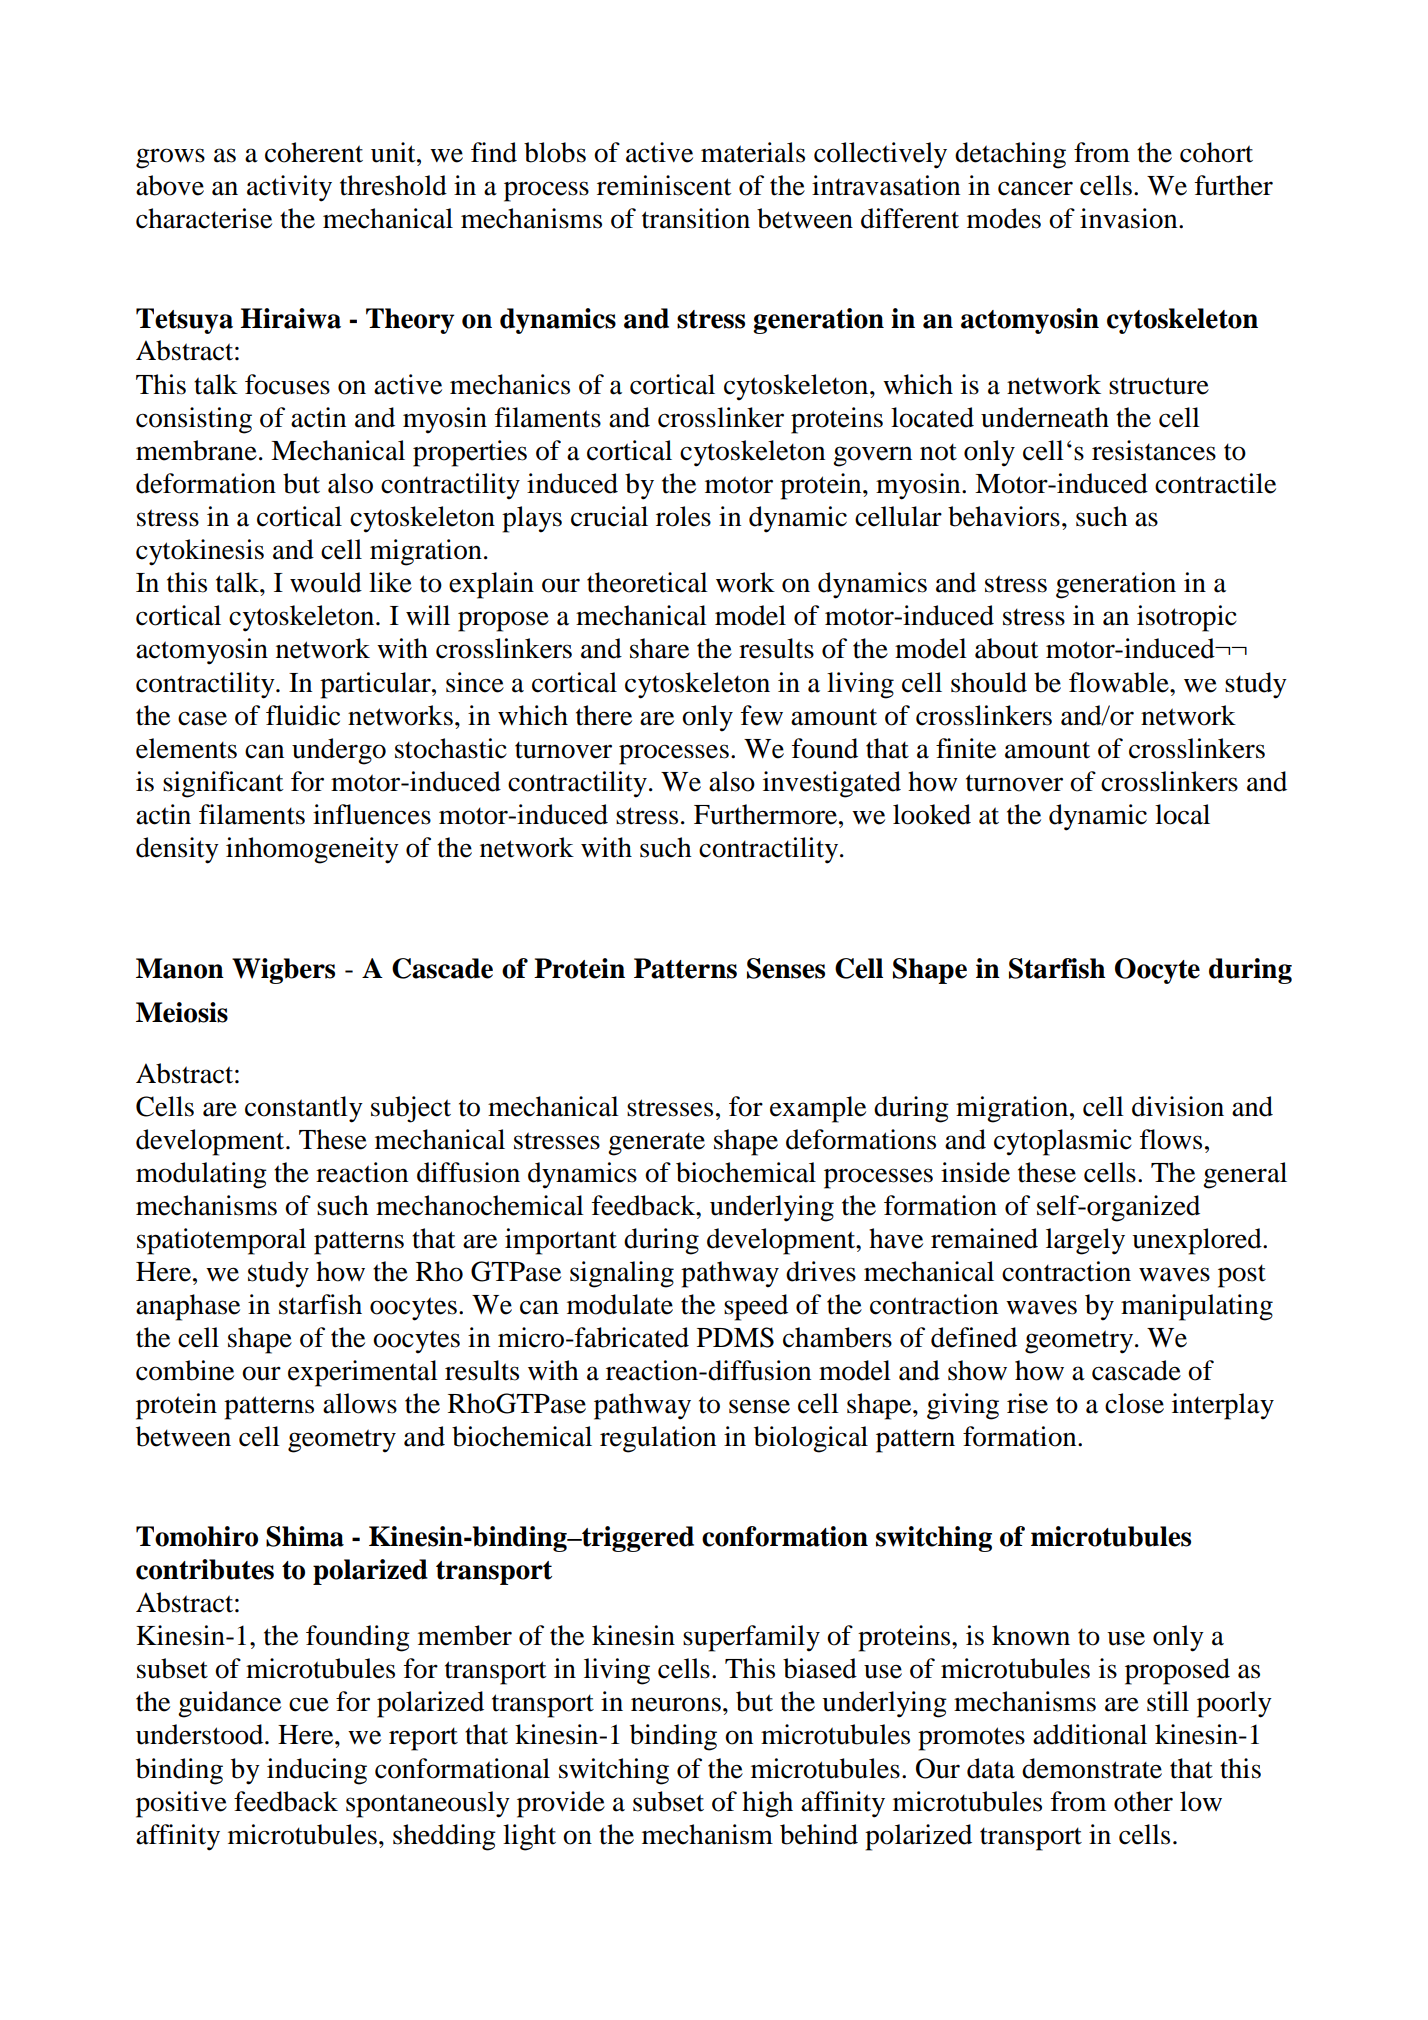 Image resolution: width=1428 pixels, height=2020 pixels. What do you see at coordinates (326, 582) in the page?
I see `would` at bounding box center [326, 582].
